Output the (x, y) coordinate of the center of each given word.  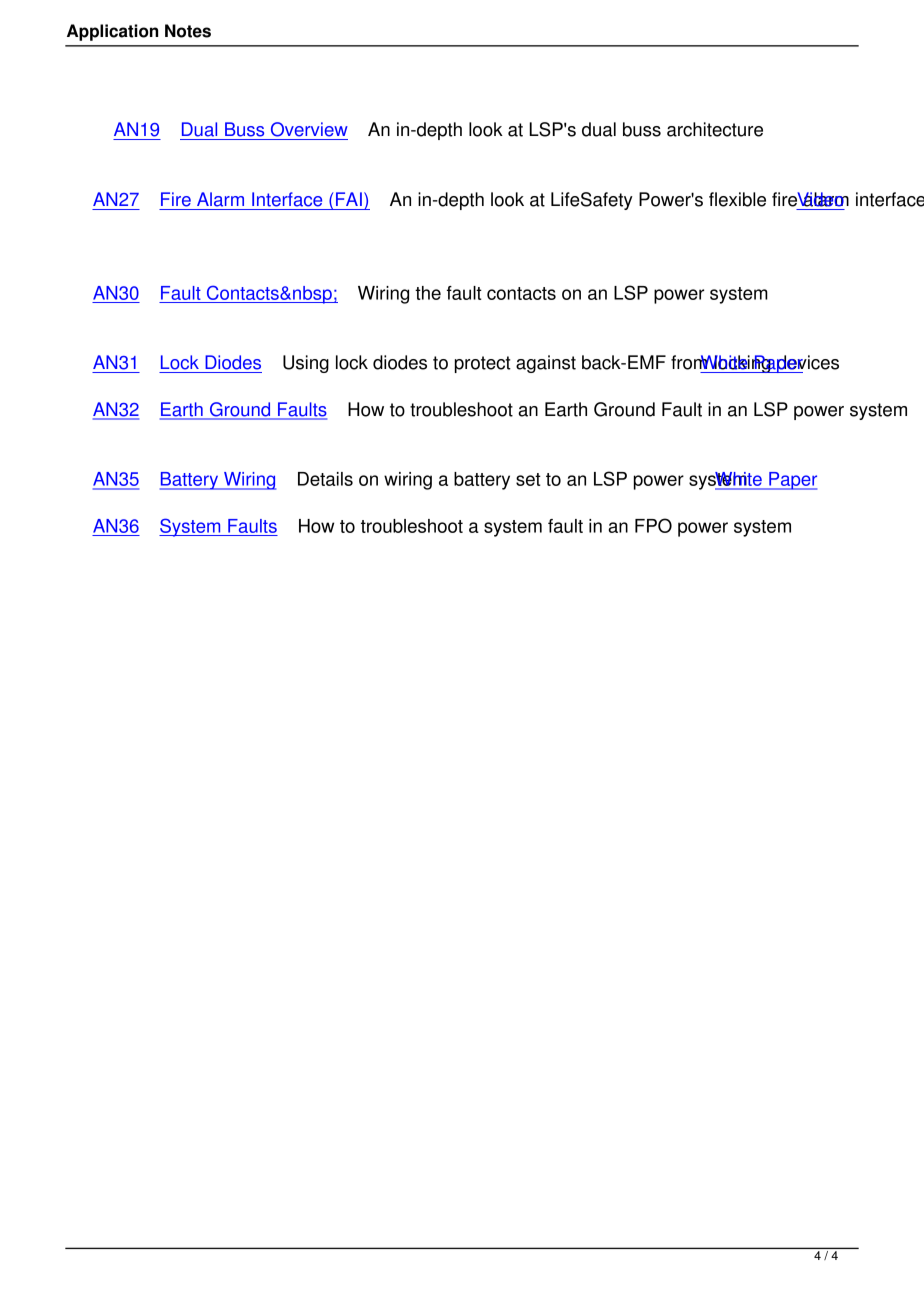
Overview (309, 129)
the (428, 293)
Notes (188, 31)
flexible (737, 199)
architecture (715, 129)
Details (325, 479)
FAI (349, 199)
